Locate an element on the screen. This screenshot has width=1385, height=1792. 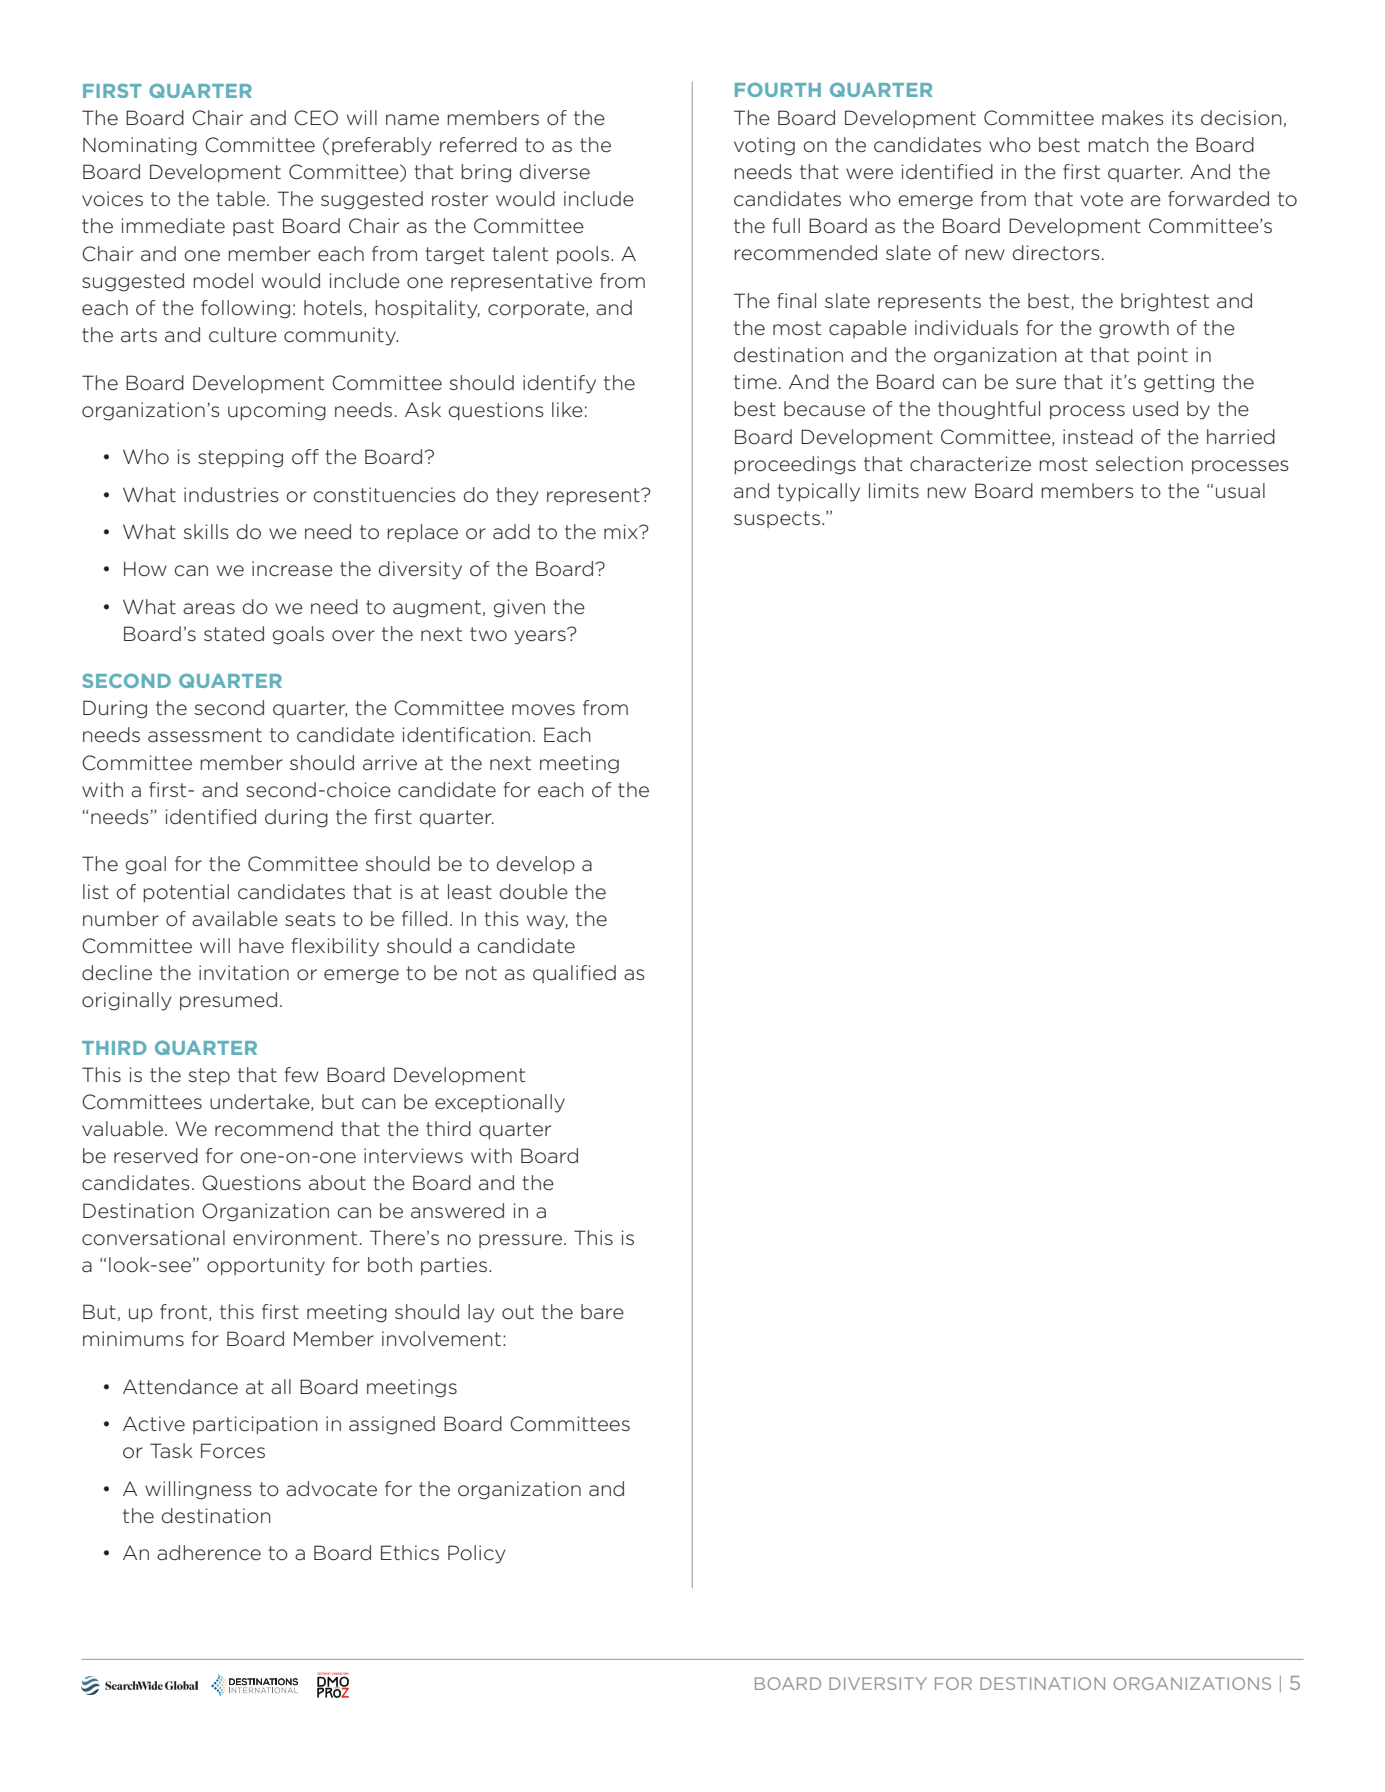
voting is located at coordinates (764, 146).
